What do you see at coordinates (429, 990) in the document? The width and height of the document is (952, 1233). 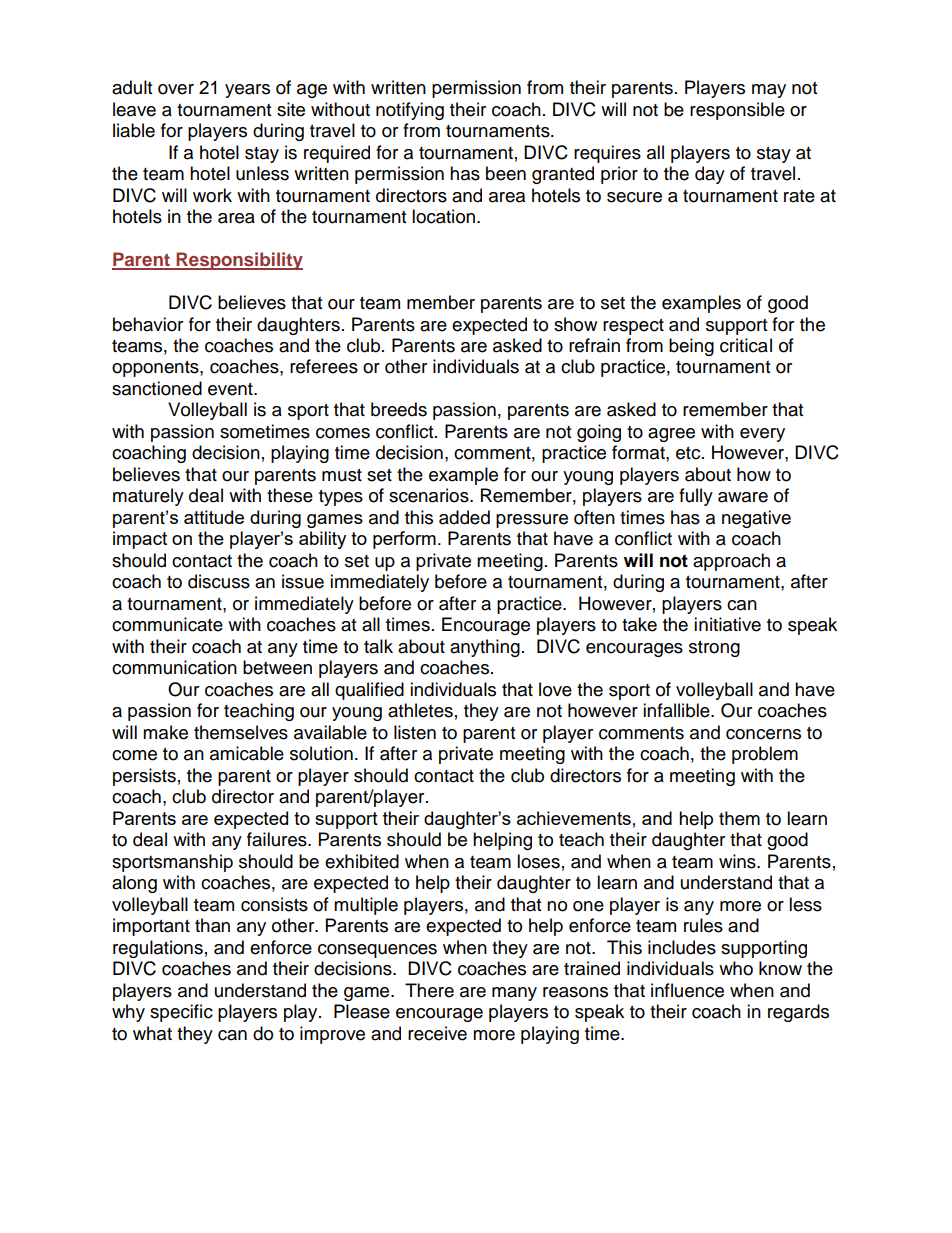 I see `There` at bounding box center [429, 990].
